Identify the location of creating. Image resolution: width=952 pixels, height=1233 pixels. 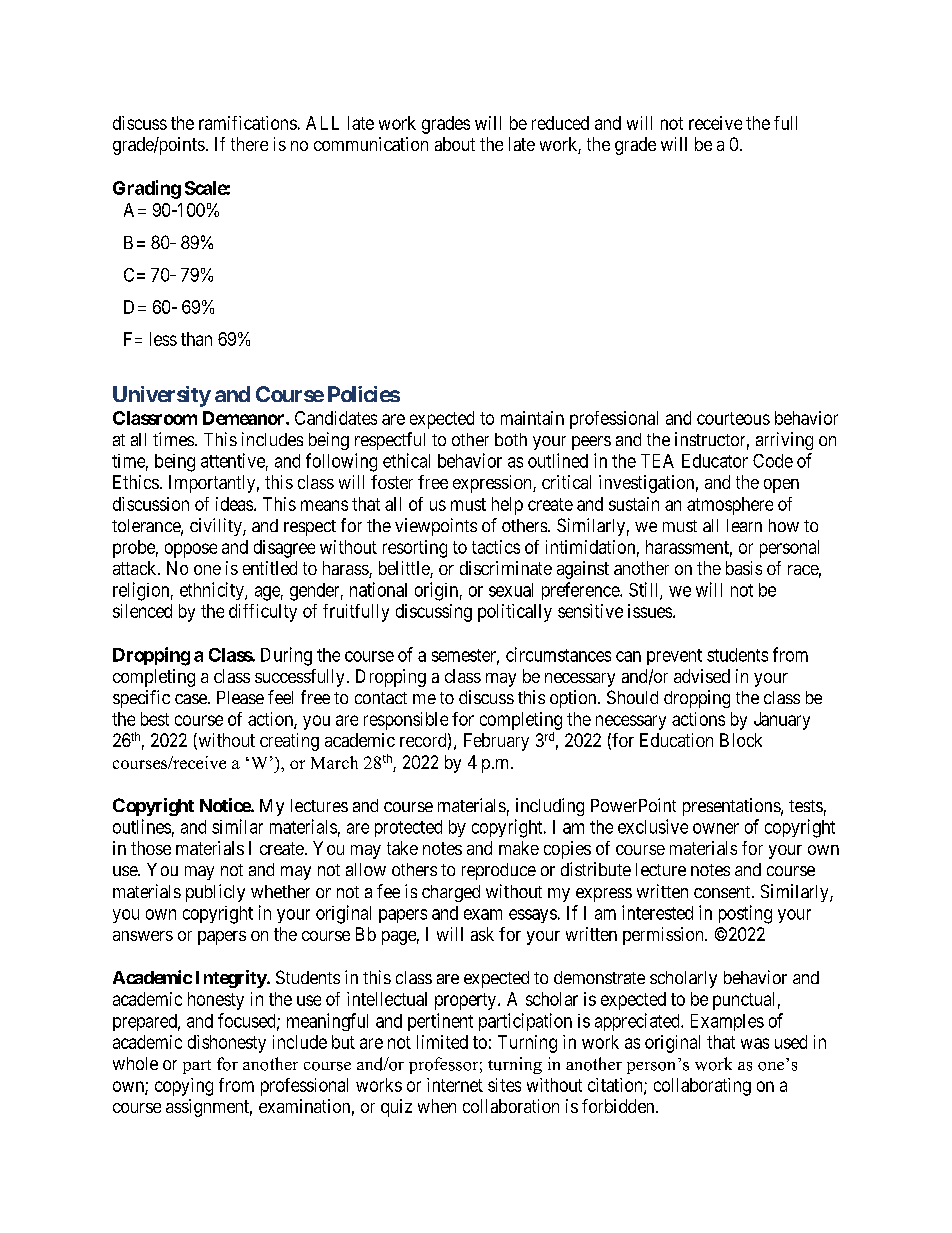
(289, 742).
